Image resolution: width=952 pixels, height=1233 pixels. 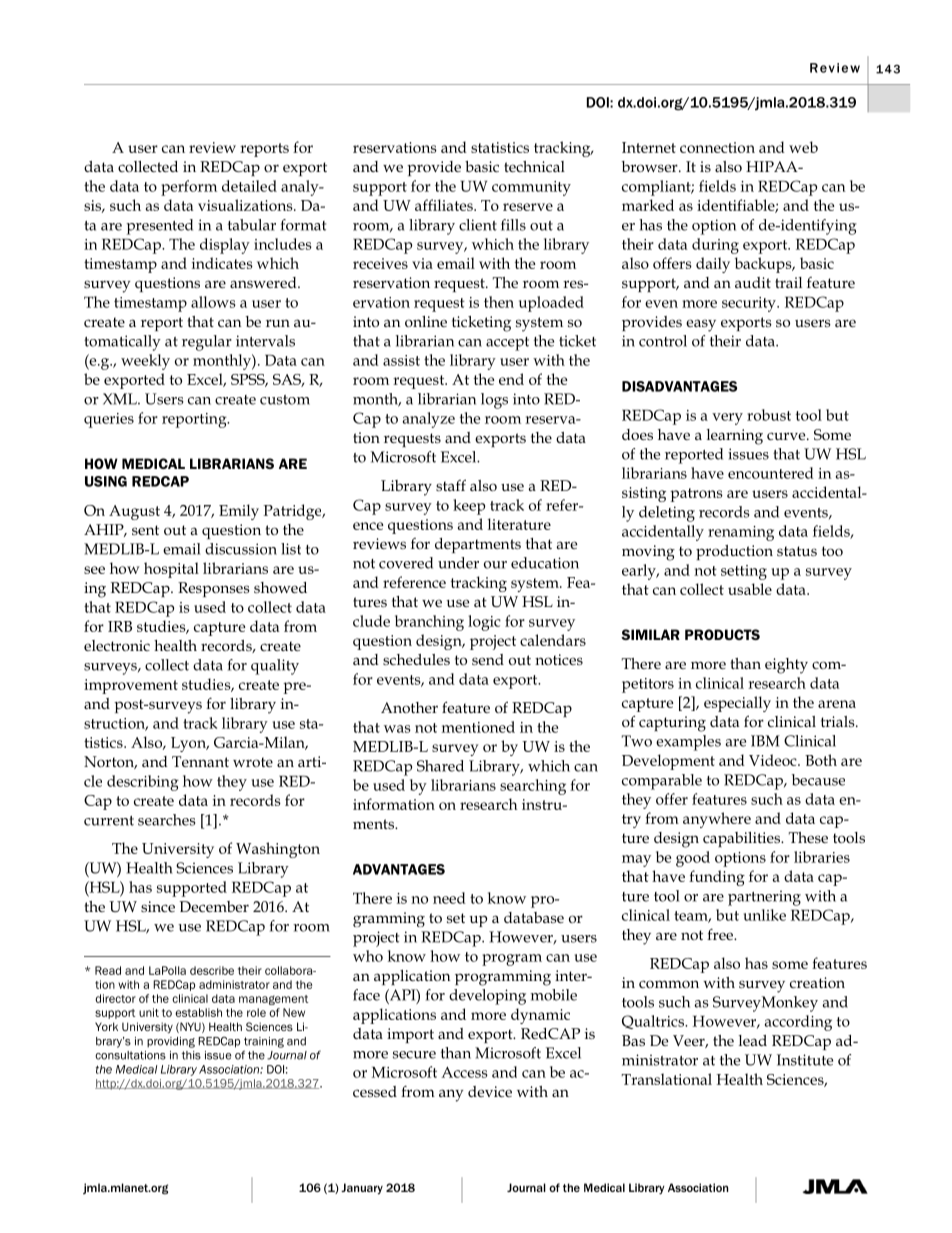 I want to click on this, so click(x=191, y=1055).
